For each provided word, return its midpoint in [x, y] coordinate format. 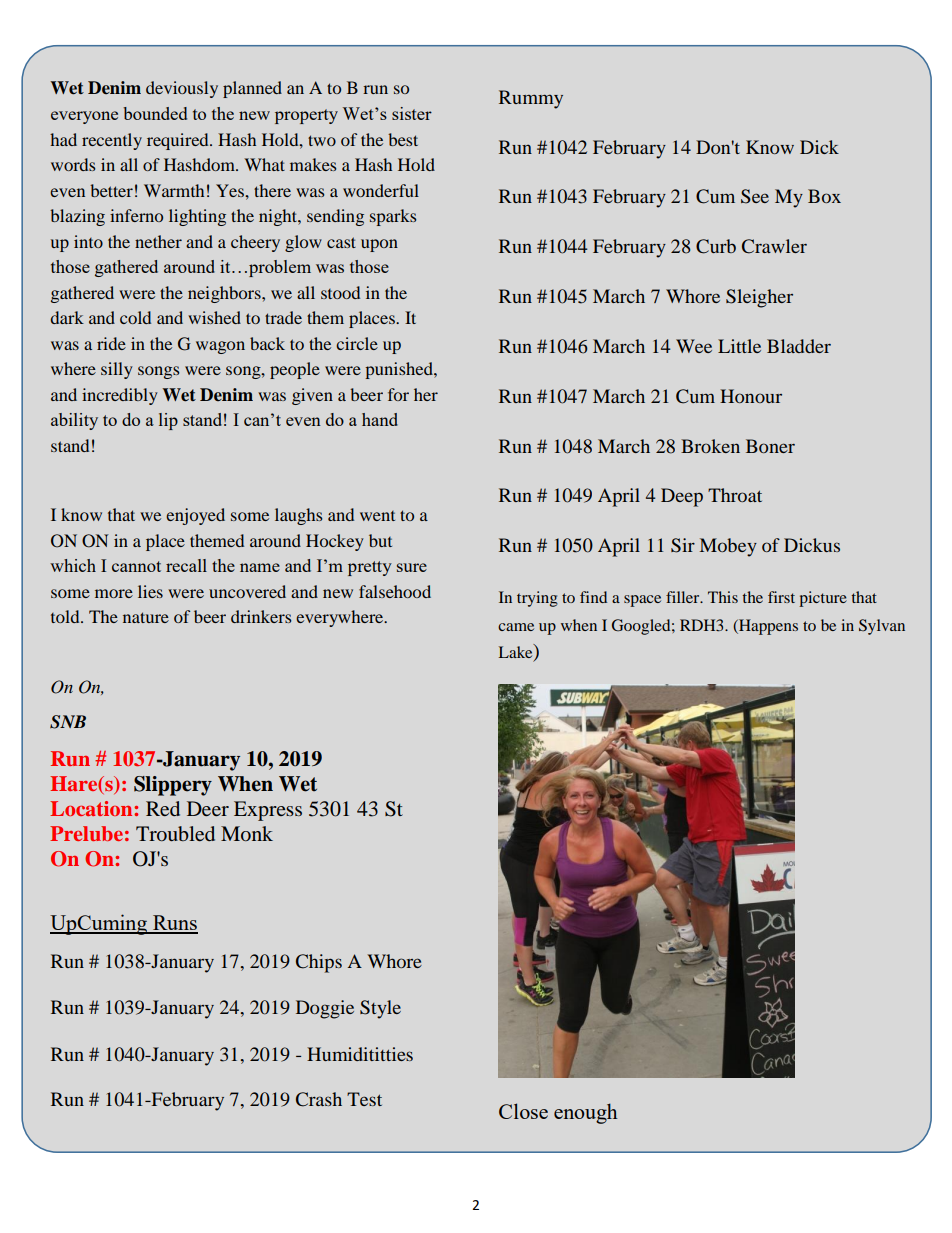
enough [586, 1113]
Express [268, 811]
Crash [319, 1099]
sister [412, 113]
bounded [155, 113]
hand [380, 419]
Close [523, 1111]
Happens [767, 627]
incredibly [120, 396]
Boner [770, 446]
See [755, 196]
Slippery [173, 786]
